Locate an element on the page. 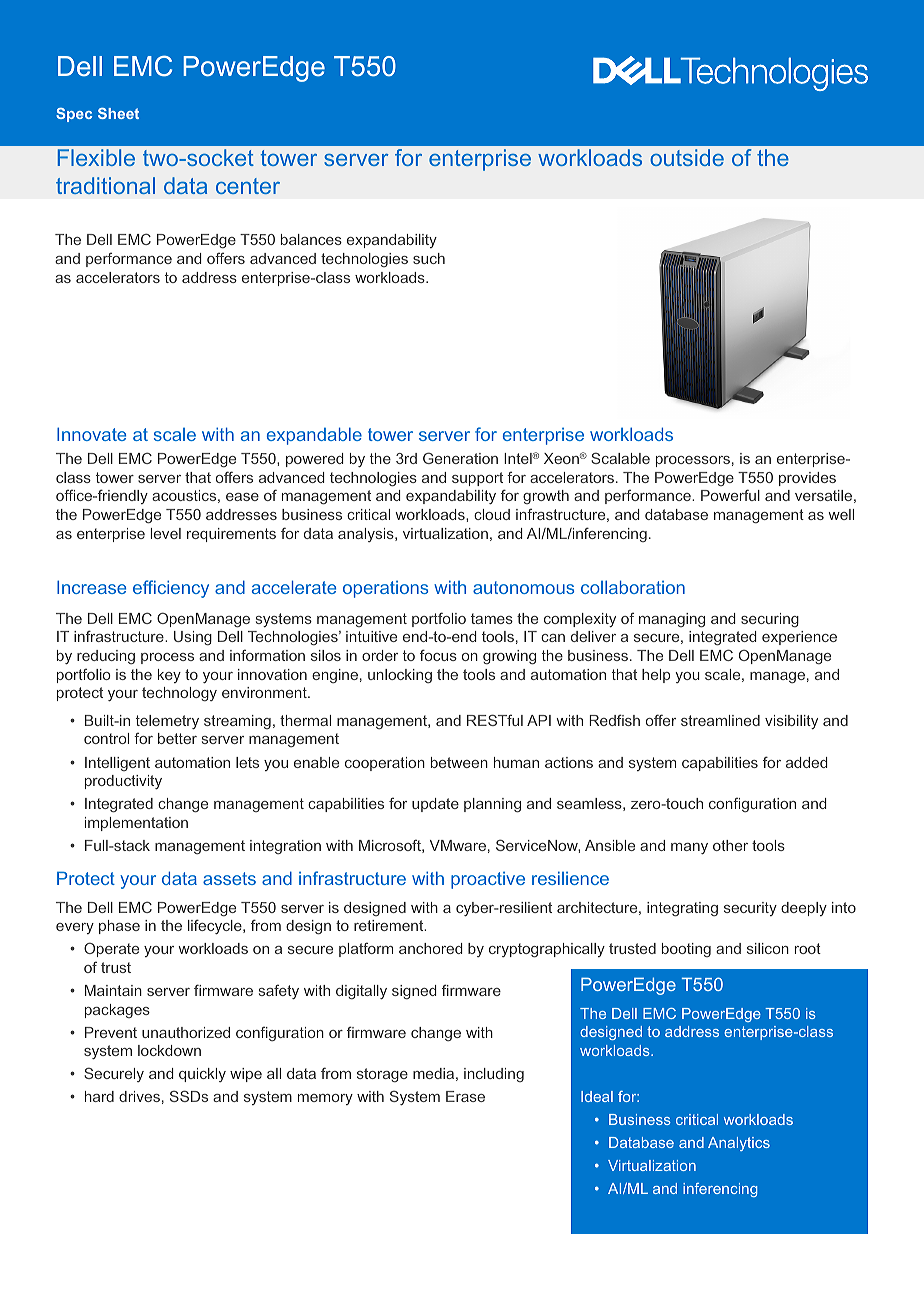 This page has width=924, height=1308. Sheet is located at coordinates (118, 113).
